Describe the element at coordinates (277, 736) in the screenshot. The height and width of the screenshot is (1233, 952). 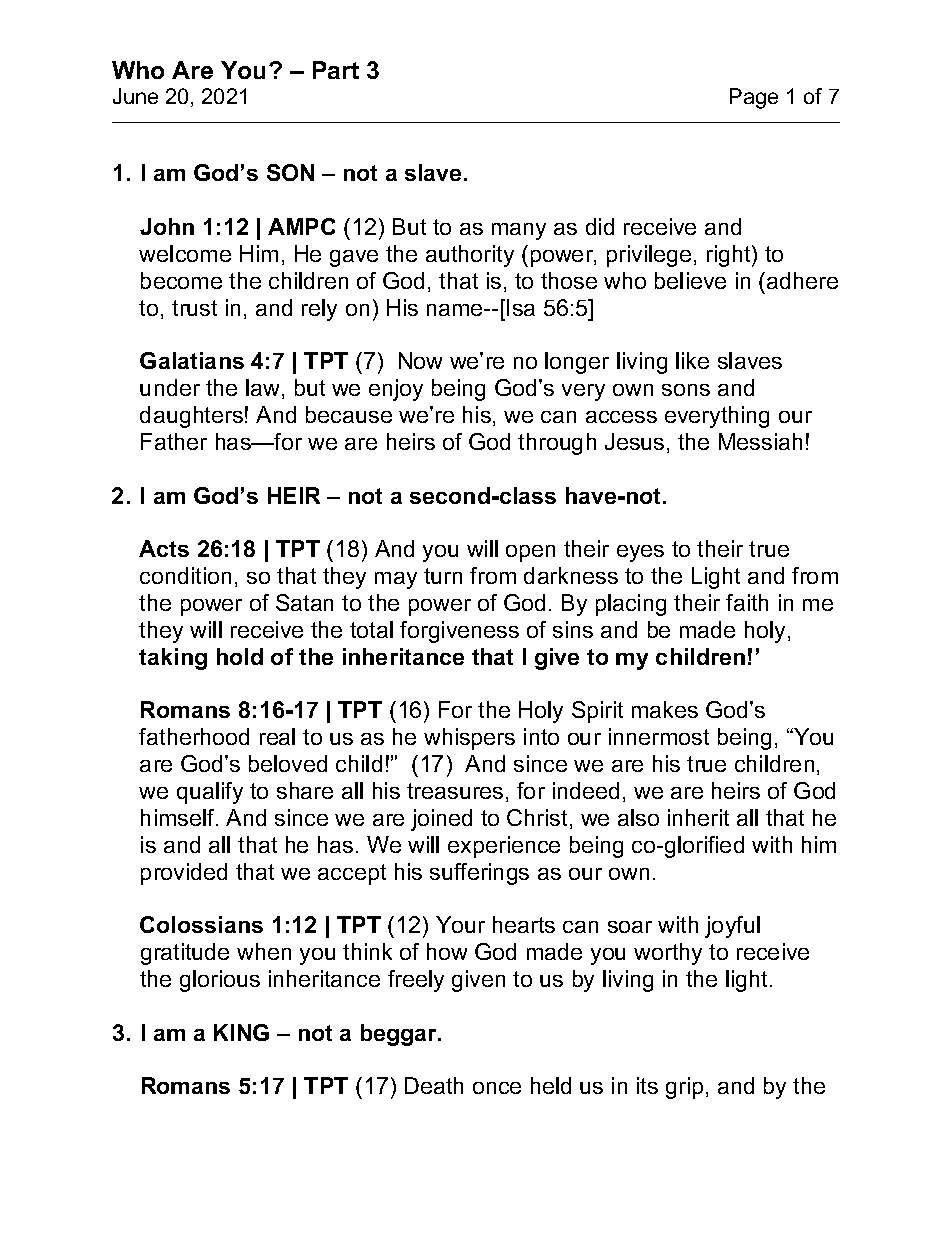
I see `real` at that location.
